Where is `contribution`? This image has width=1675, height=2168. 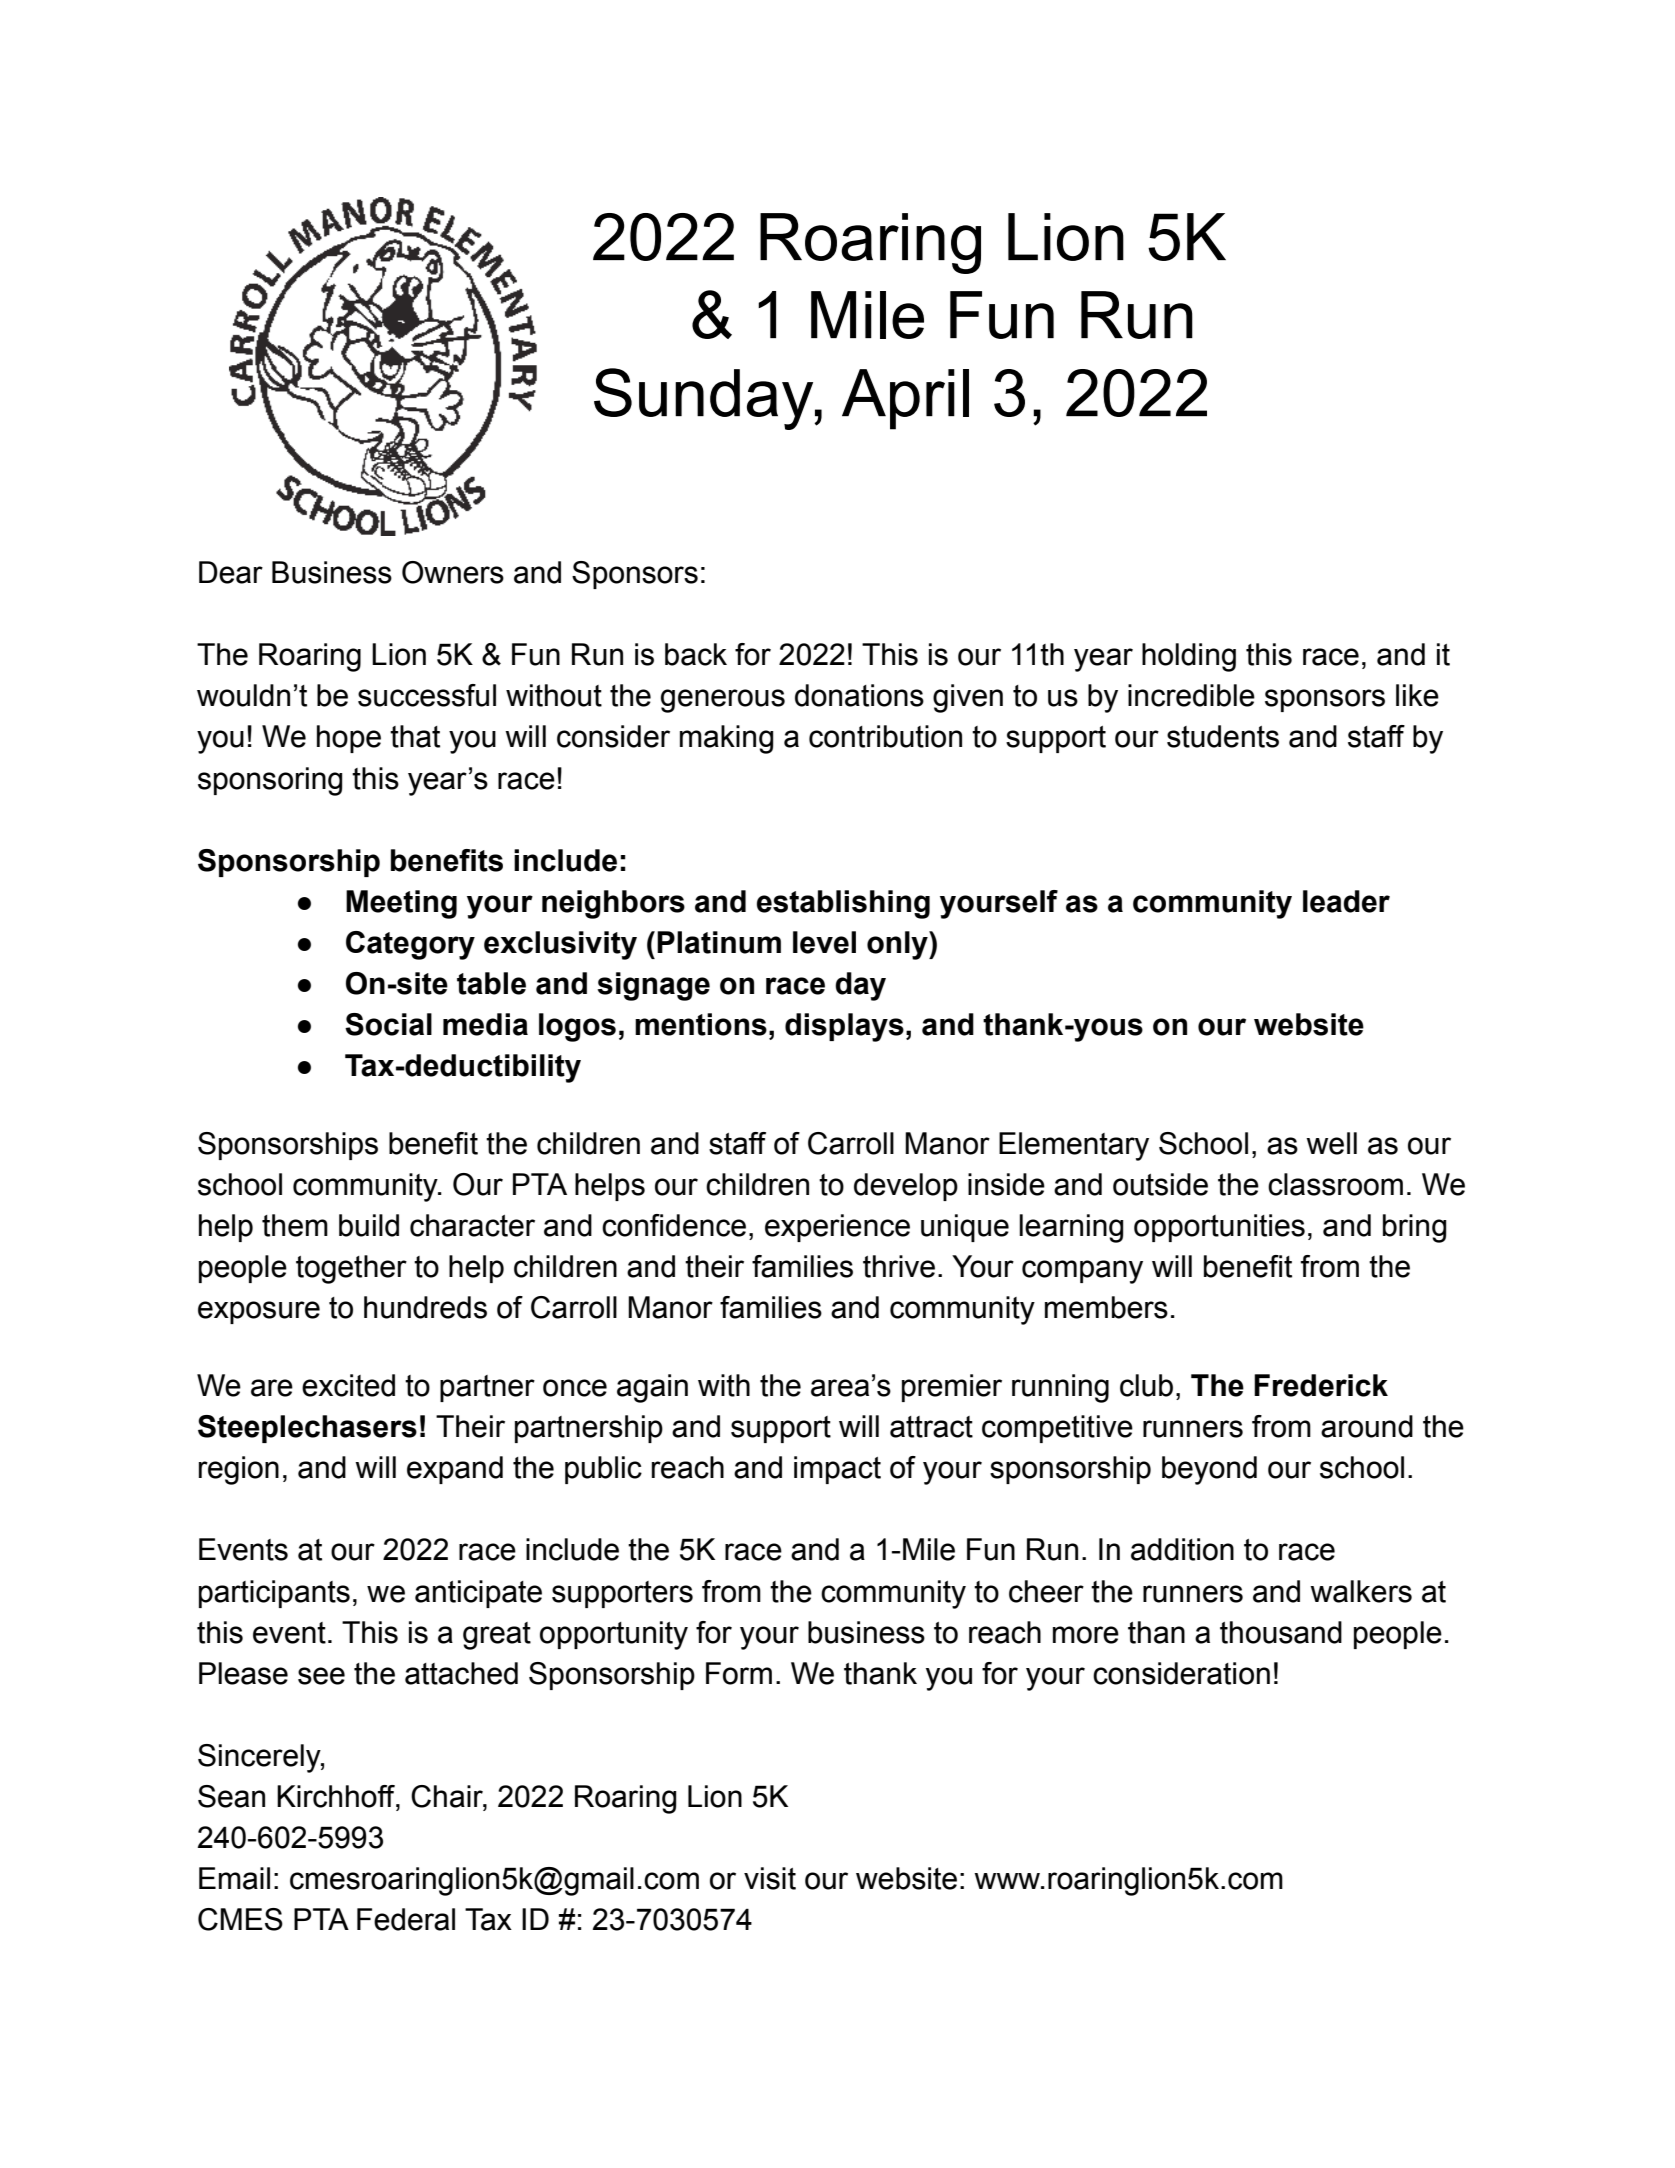
contribution is located at coordinates (885, 736).
